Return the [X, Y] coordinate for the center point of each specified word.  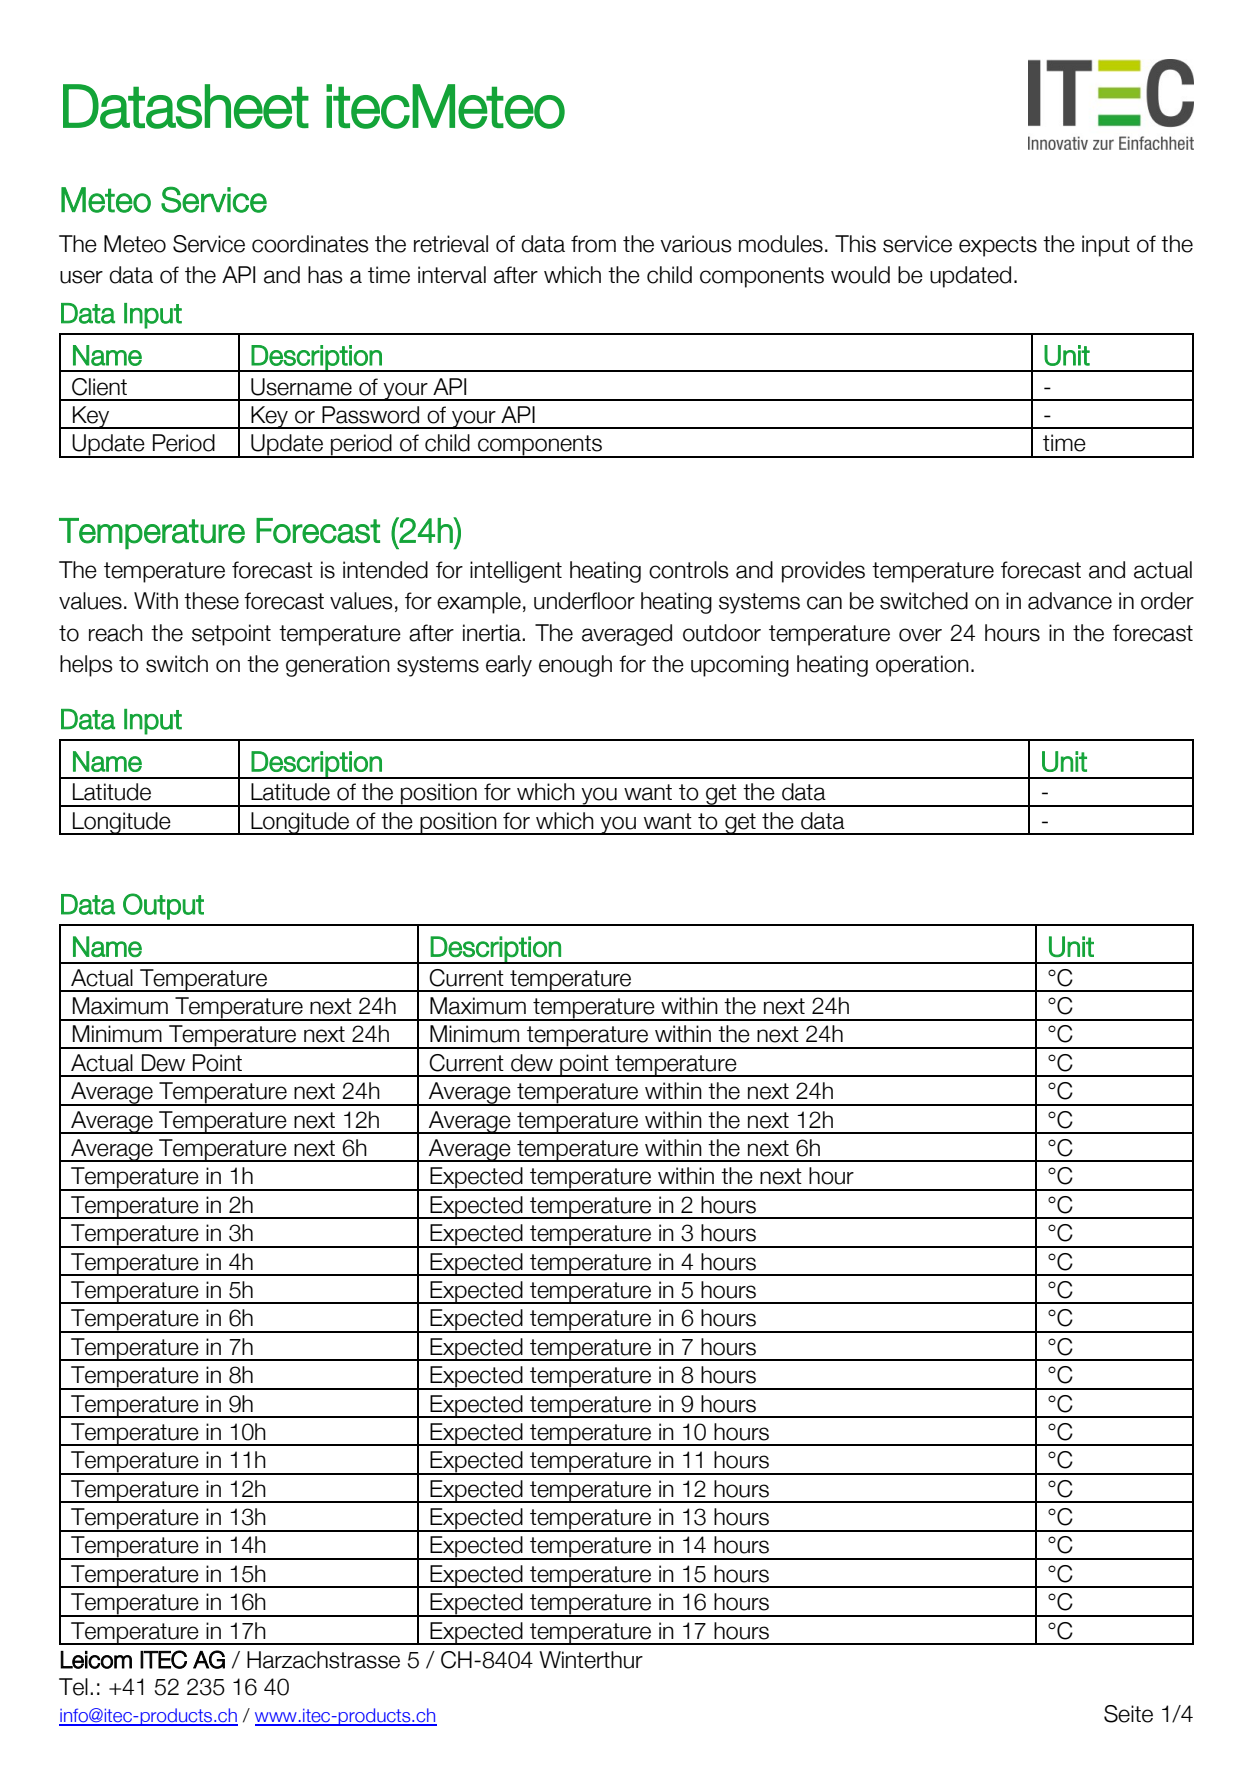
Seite [1128, 1714]
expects [998, 246]
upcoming [740, 666]
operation [922, 666]
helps [86, 666]
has [325, 275]
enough [575, 666]
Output [163, 906]
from [593, 244]
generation [338, 666]
